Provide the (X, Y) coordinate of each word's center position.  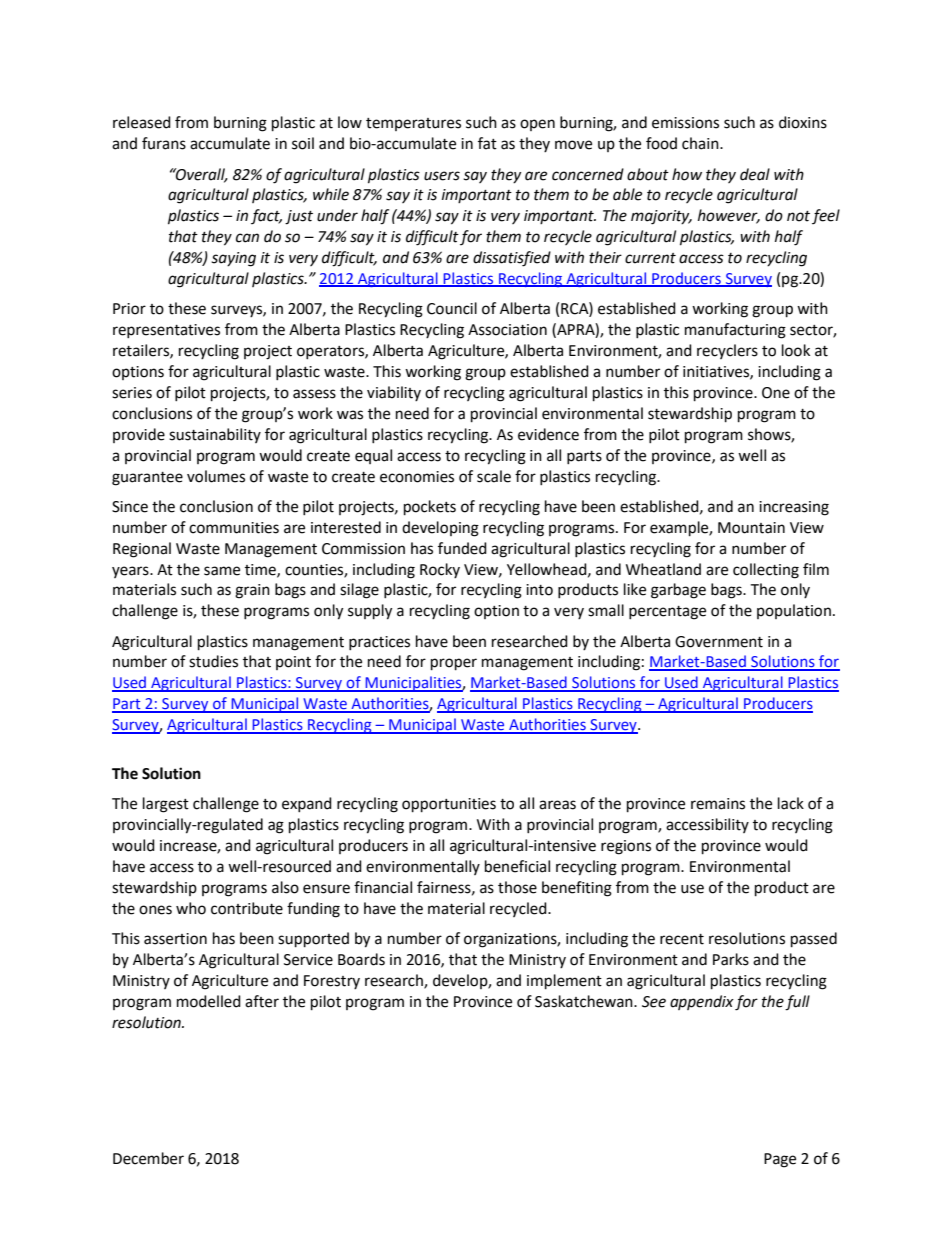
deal (755, 174)
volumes (216, 476)
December (148, 1158)
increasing (794, 508)
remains (718, 804)
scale (494, 476)
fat (487, 143)
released (142, 122)
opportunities (449, 805)
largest (166, 805)
